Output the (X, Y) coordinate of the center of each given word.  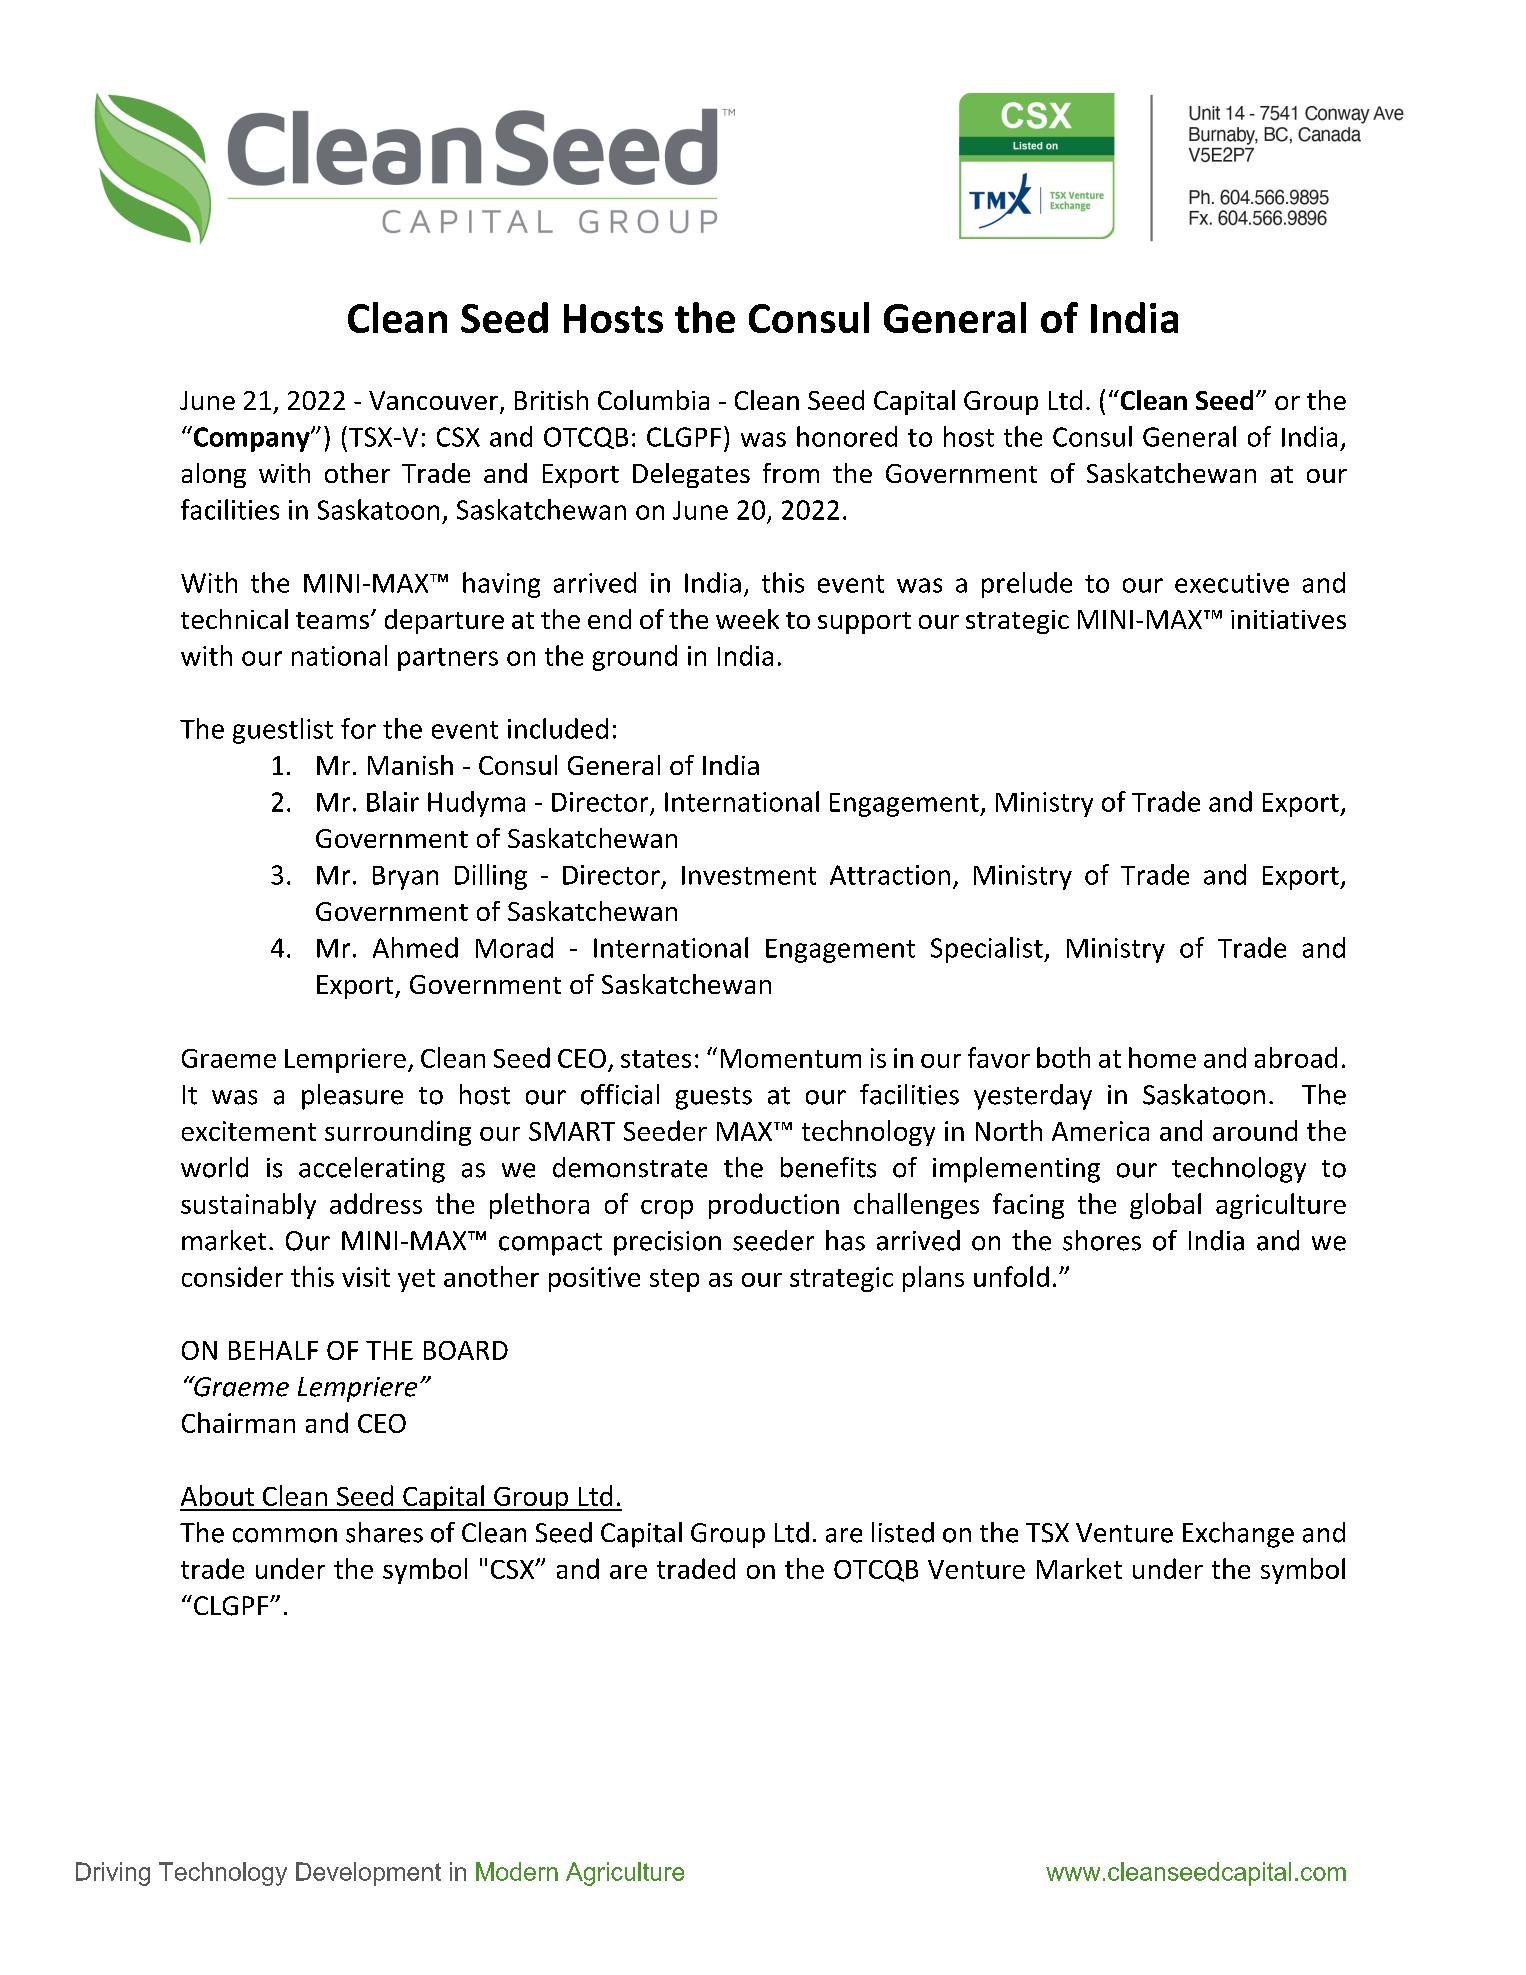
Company (251, 439)
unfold (1011, 1276)
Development (368, 1874)
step (674, 1280)
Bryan (405, 878)
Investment (749, 875)
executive (1232, 583)
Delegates (691, 475)
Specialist (988, 950)
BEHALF (273, 1350)
